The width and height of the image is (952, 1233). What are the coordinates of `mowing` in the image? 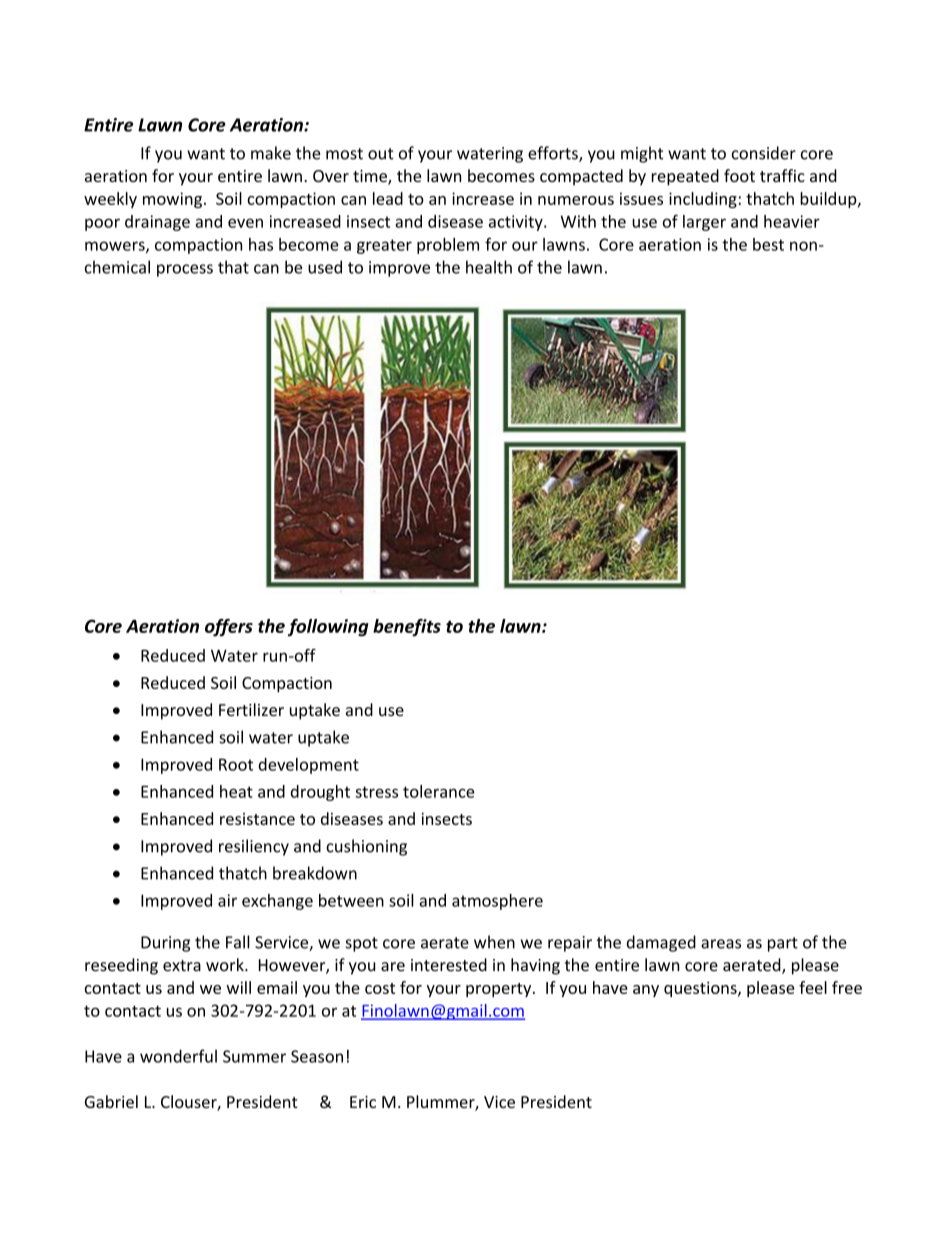 It's located at (172, 200).
